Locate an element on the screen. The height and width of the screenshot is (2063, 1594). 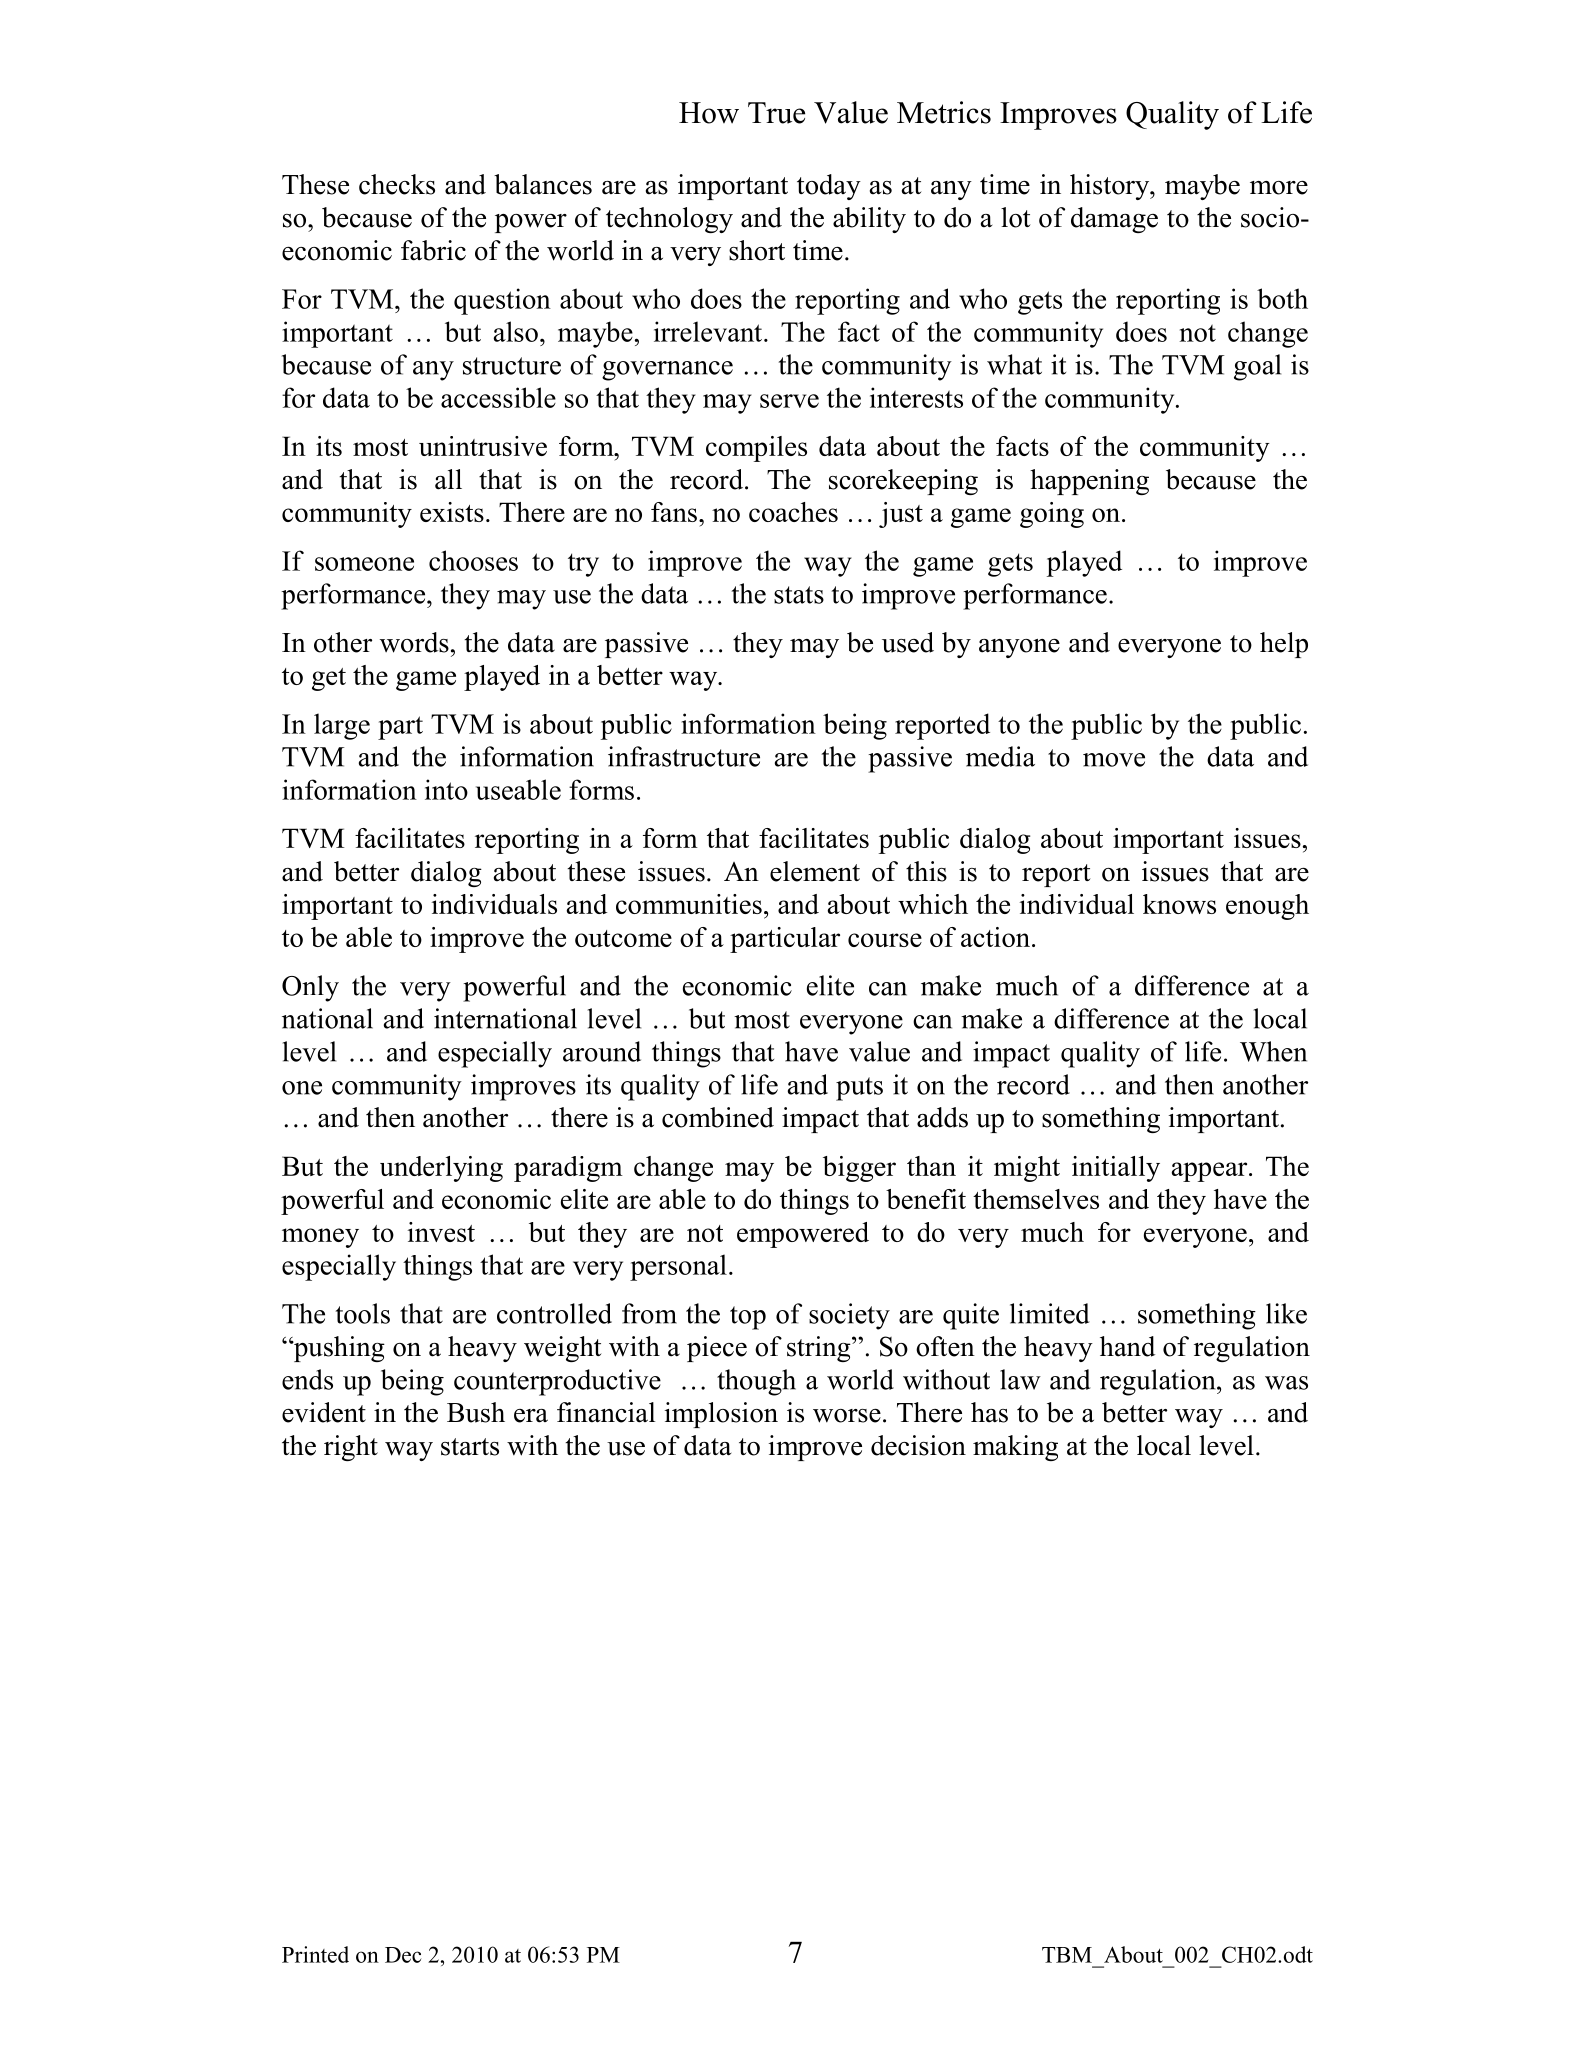
help is located at coordinates (1284, 645).
